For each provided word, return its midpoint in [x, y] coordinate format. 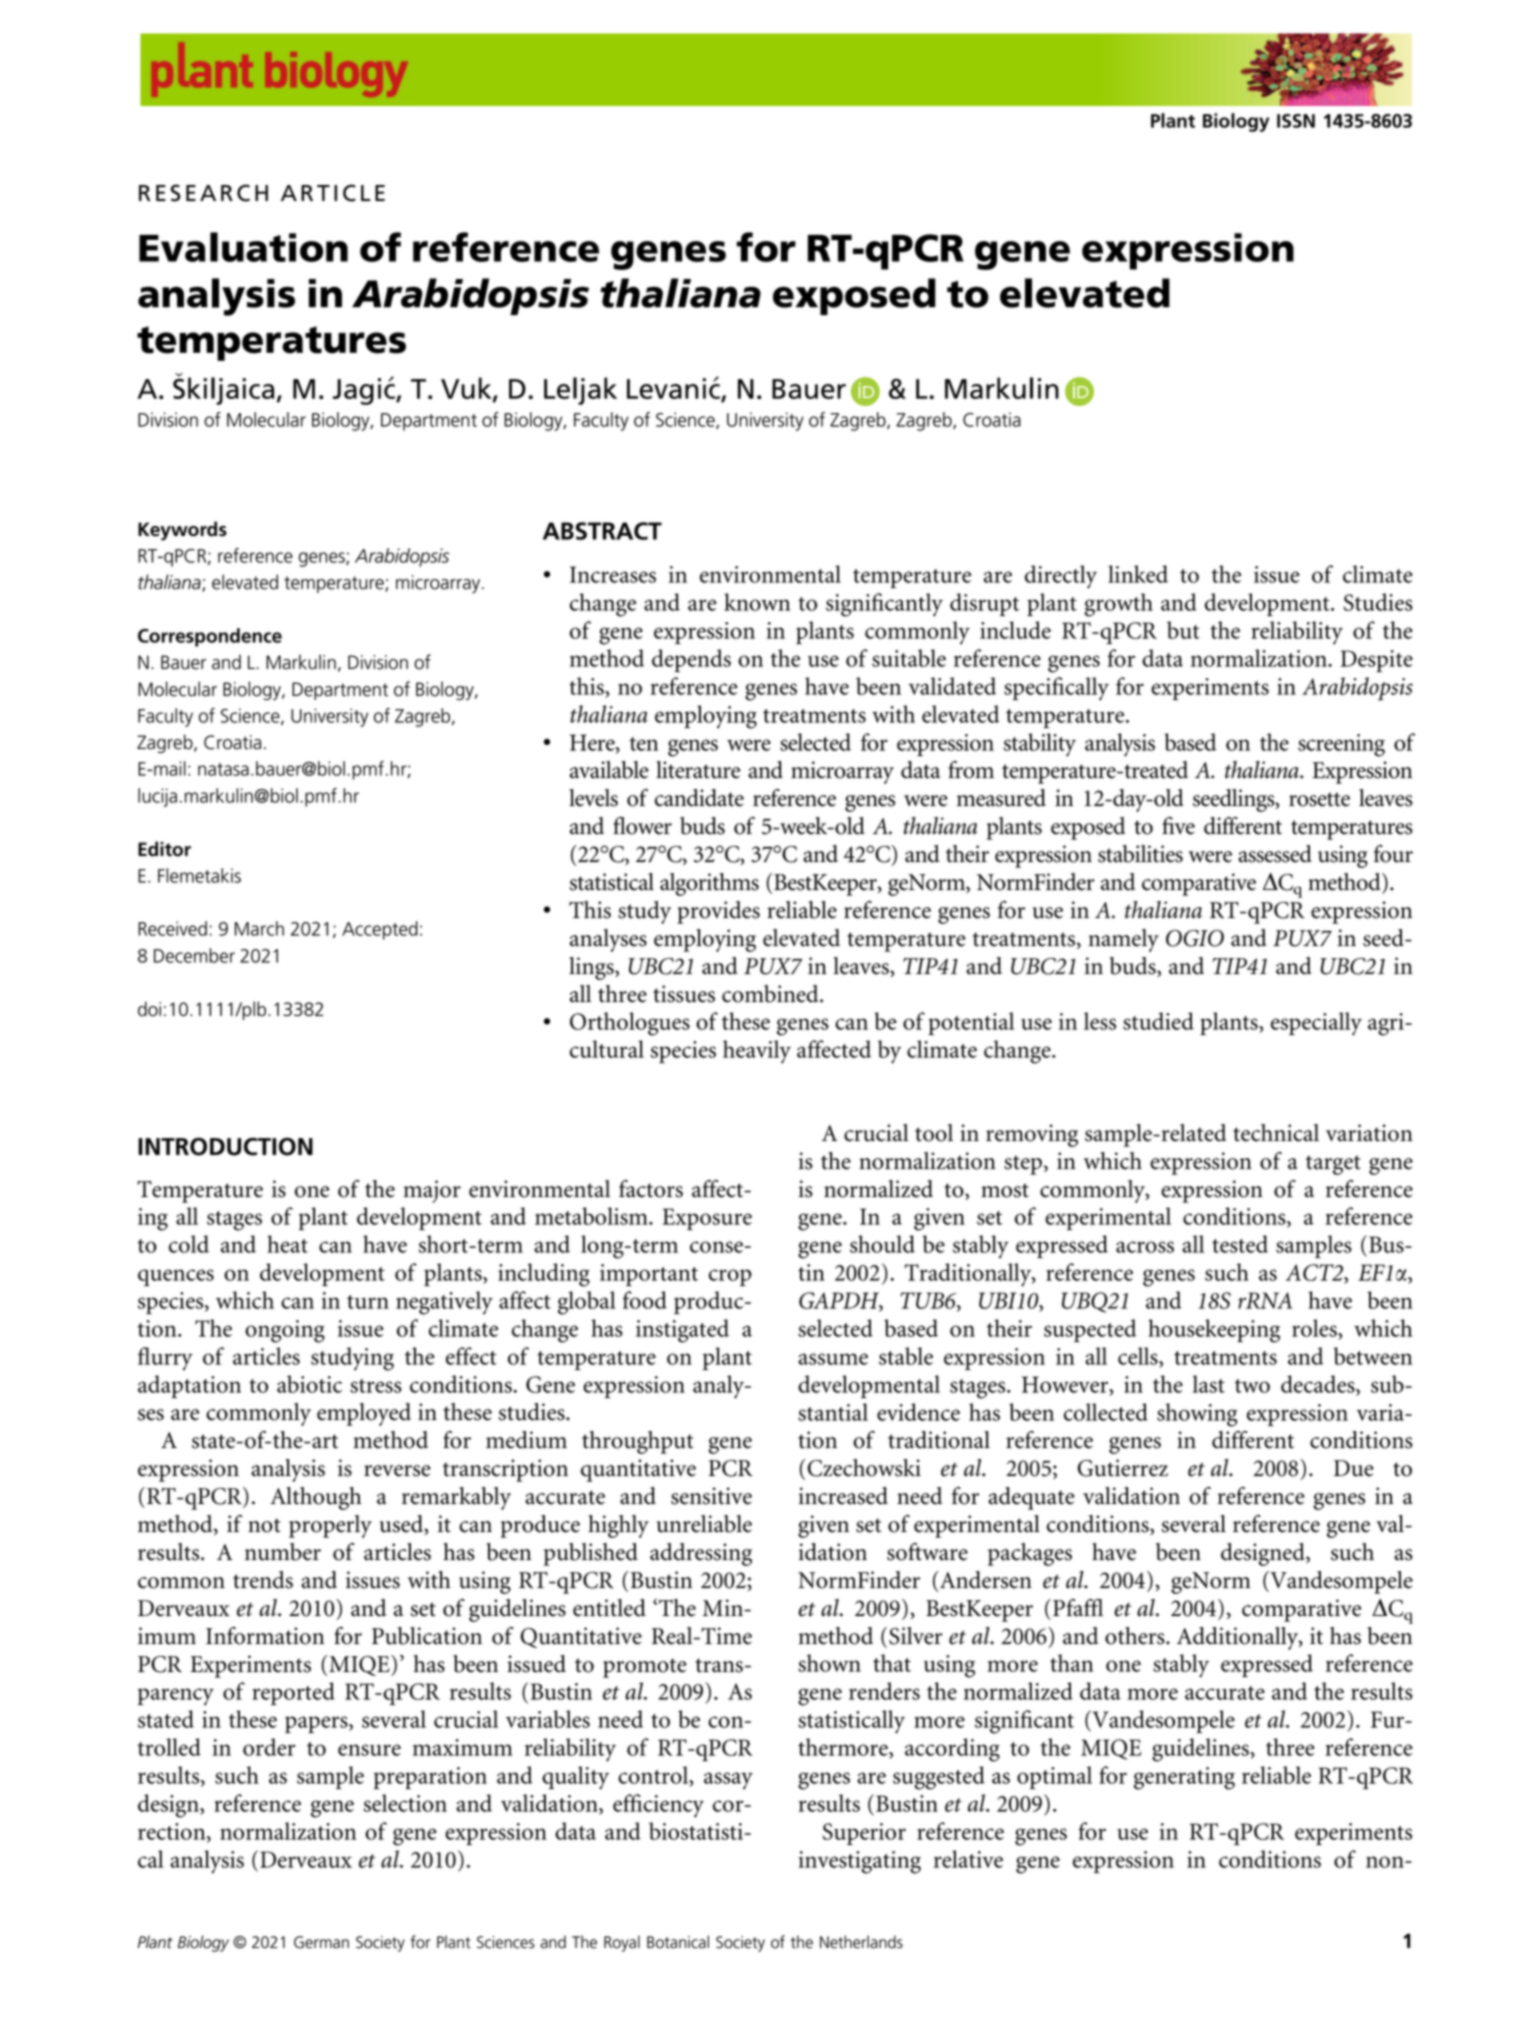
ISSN [1296, 121]
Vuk [467, 389]
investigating [859, 1862]
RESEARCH [203, 193]
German [321, 1942]
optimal [1054, 1777]
